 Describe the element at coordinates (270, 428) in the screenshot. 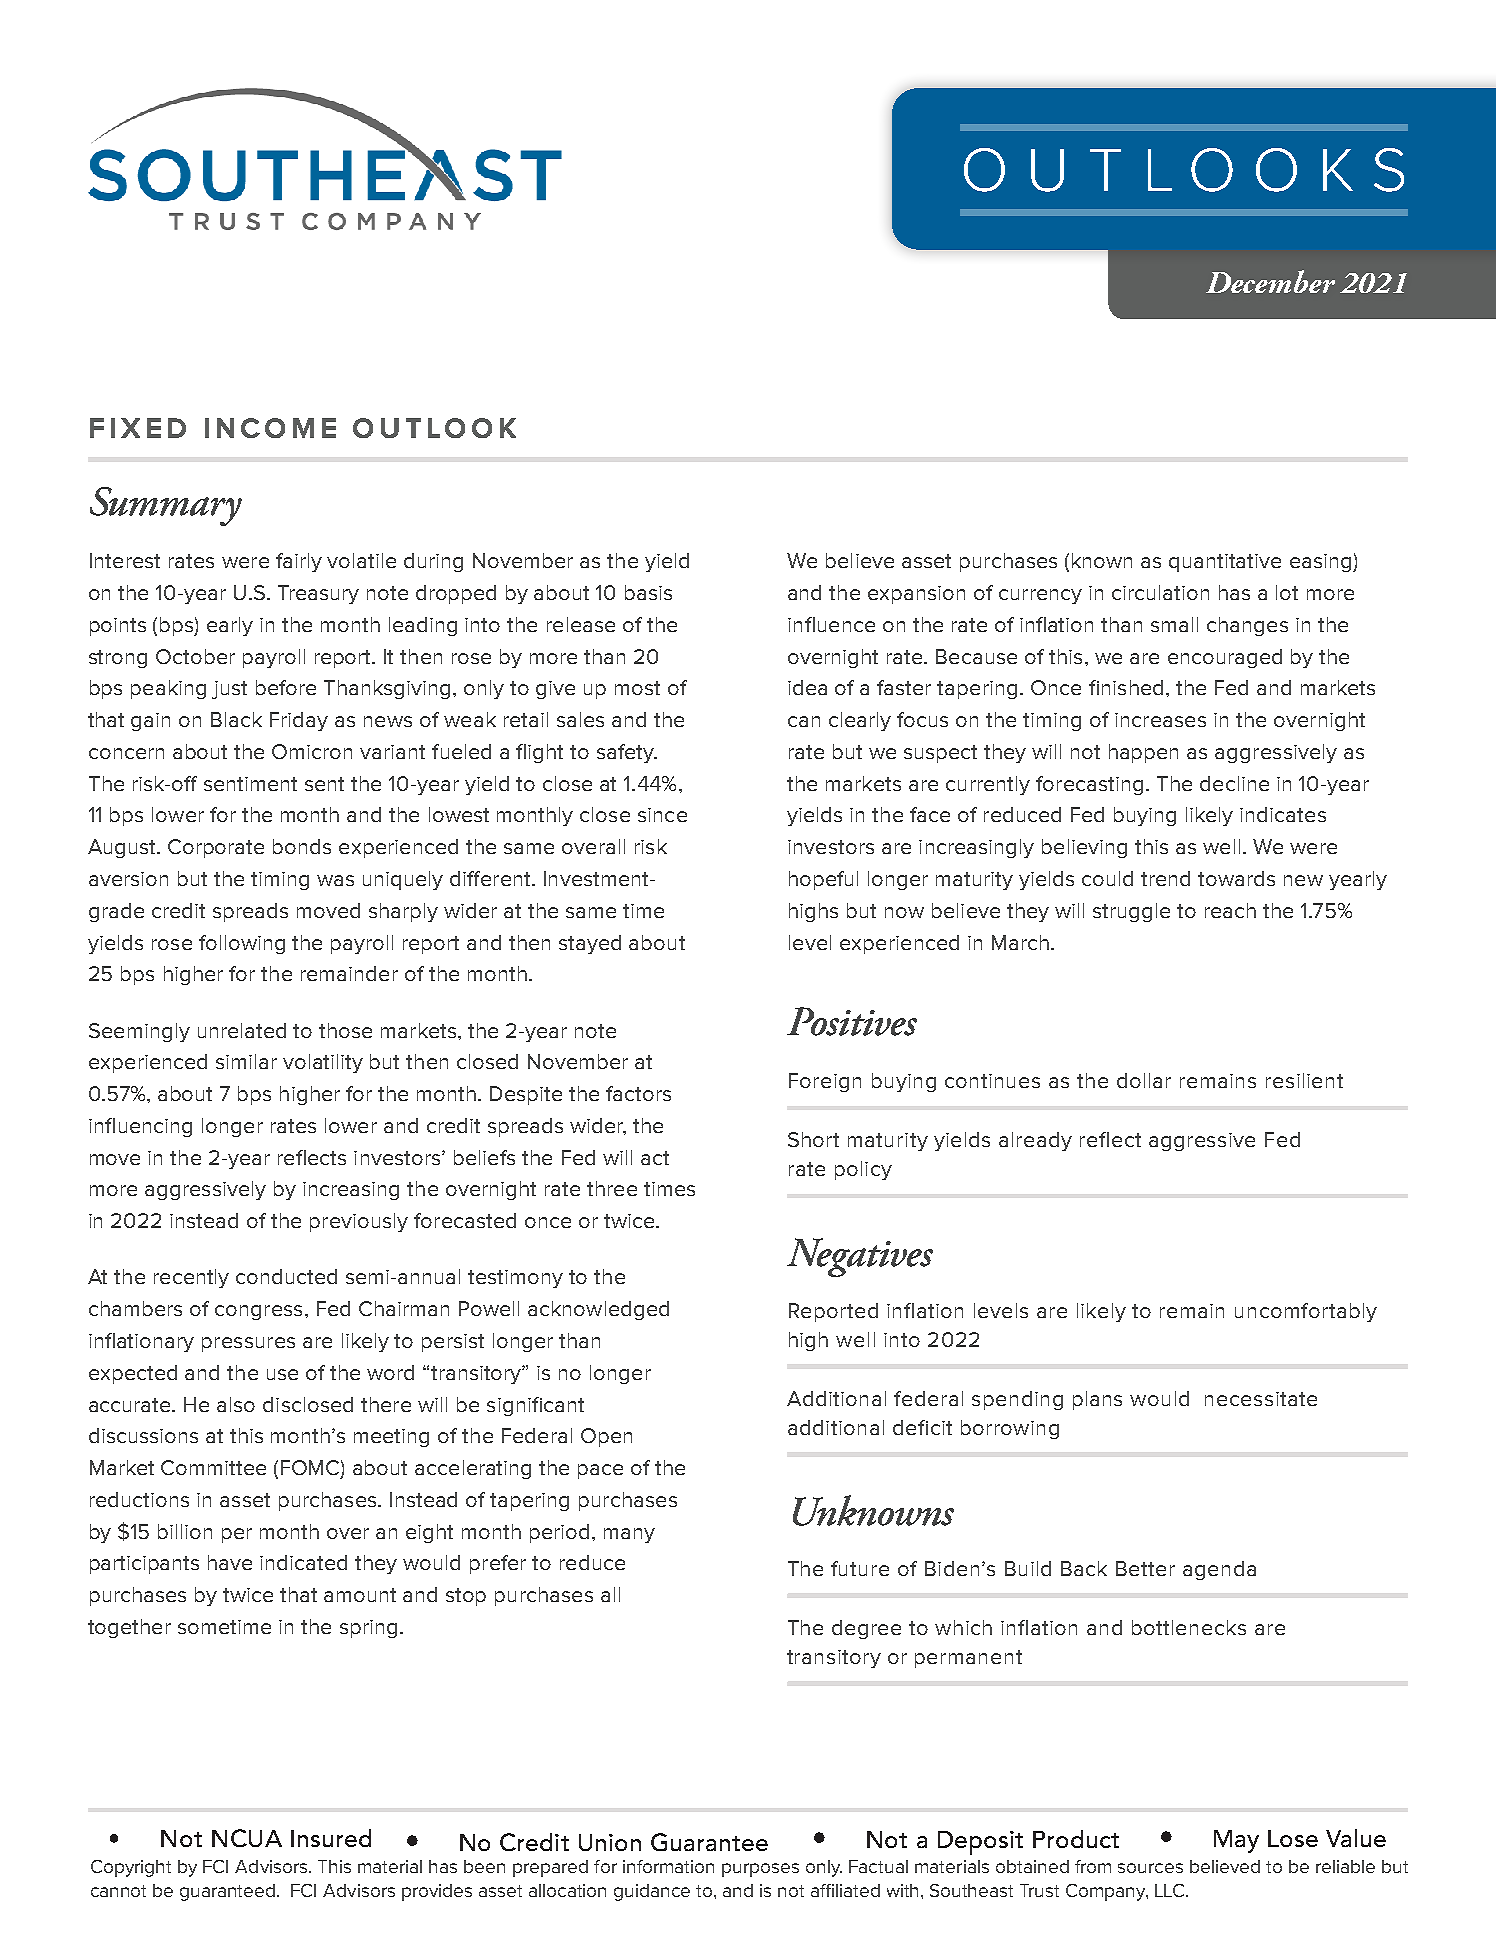

I see `INCOME` at that location.
